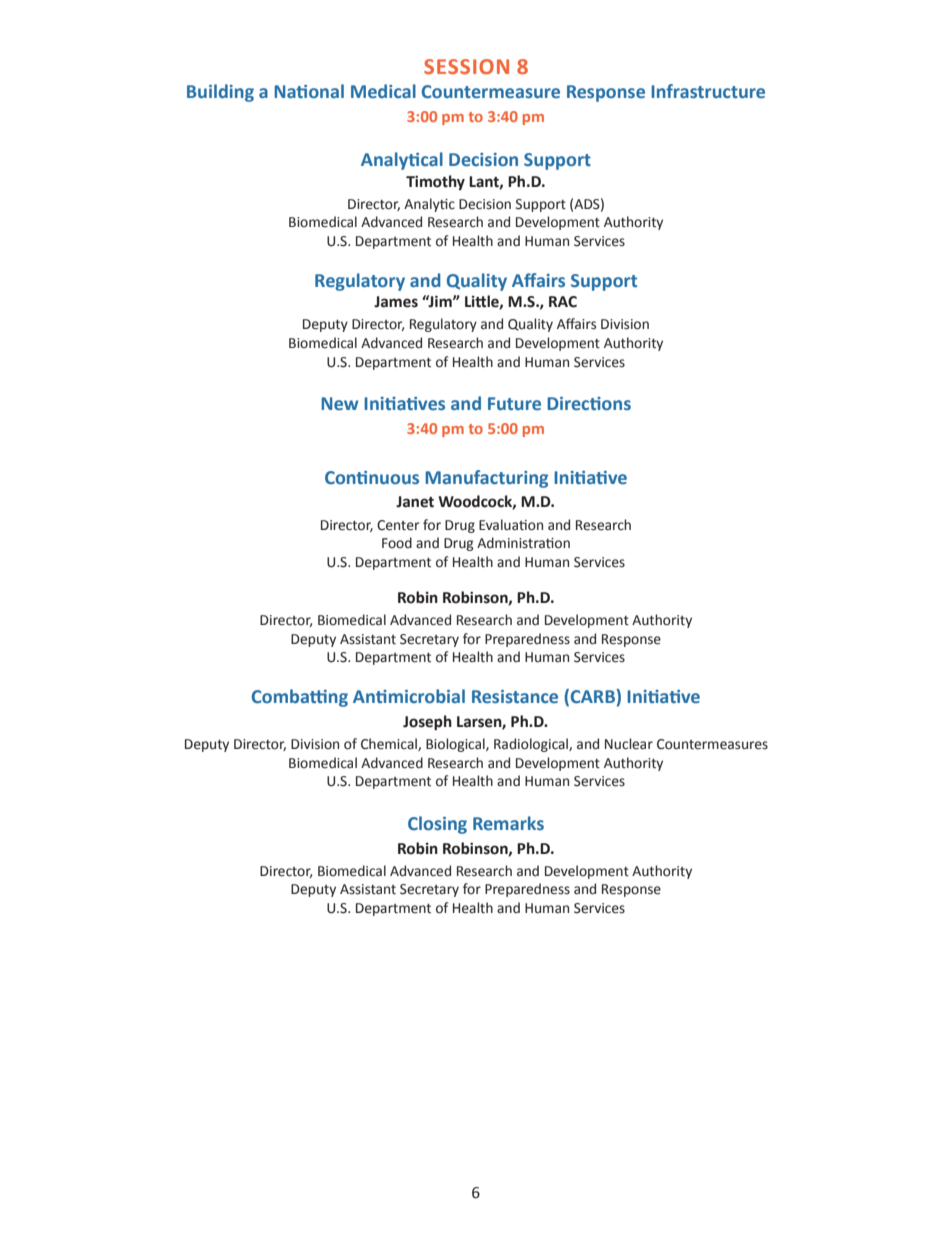 The width and height of the screenshot is (952, 1233). I want to click on Manufacturing, so click(486, 479).
